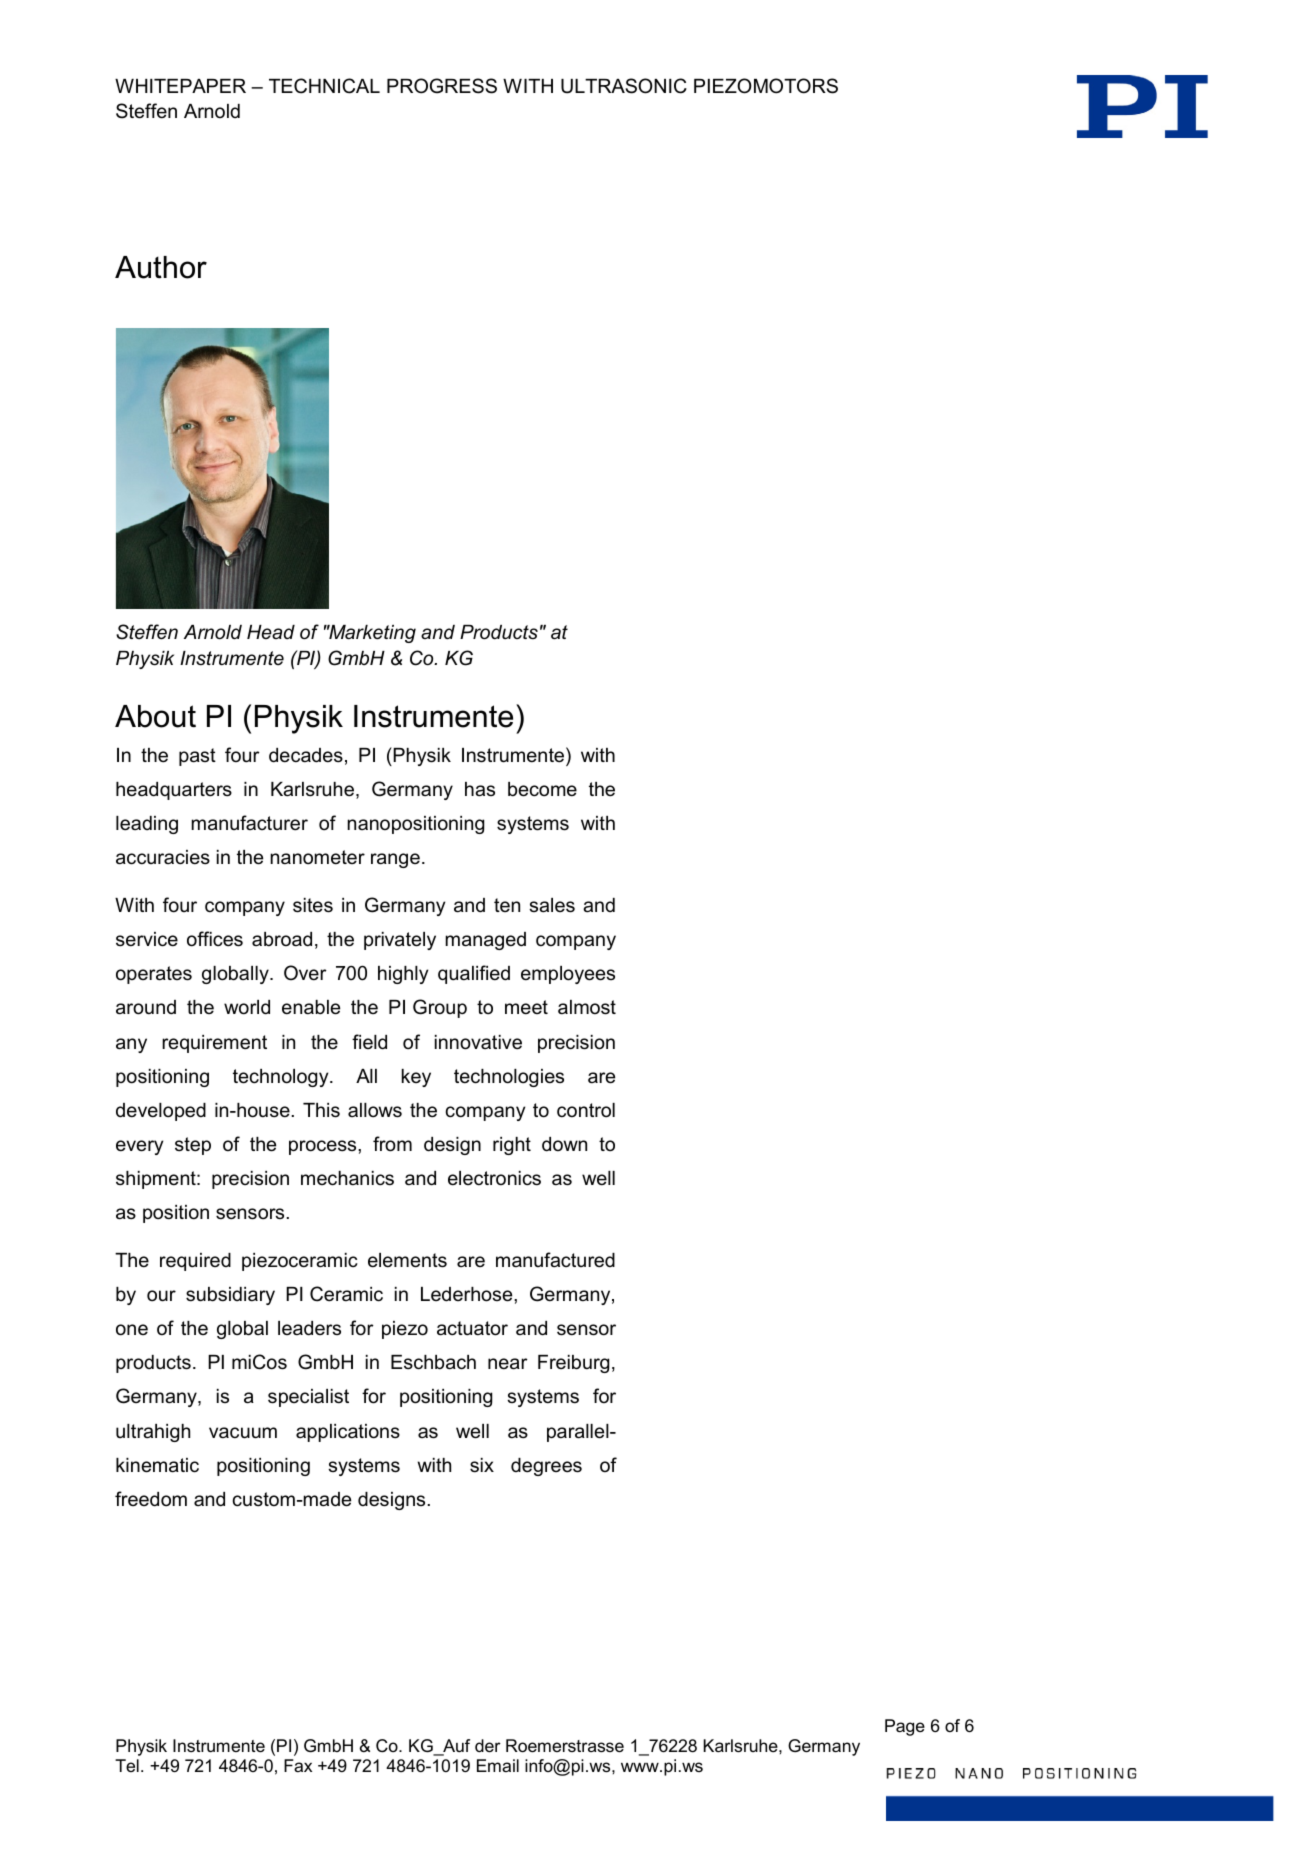 The image size is (1310, 1853). I want to click on subsidiary, so click(230, 1296).
